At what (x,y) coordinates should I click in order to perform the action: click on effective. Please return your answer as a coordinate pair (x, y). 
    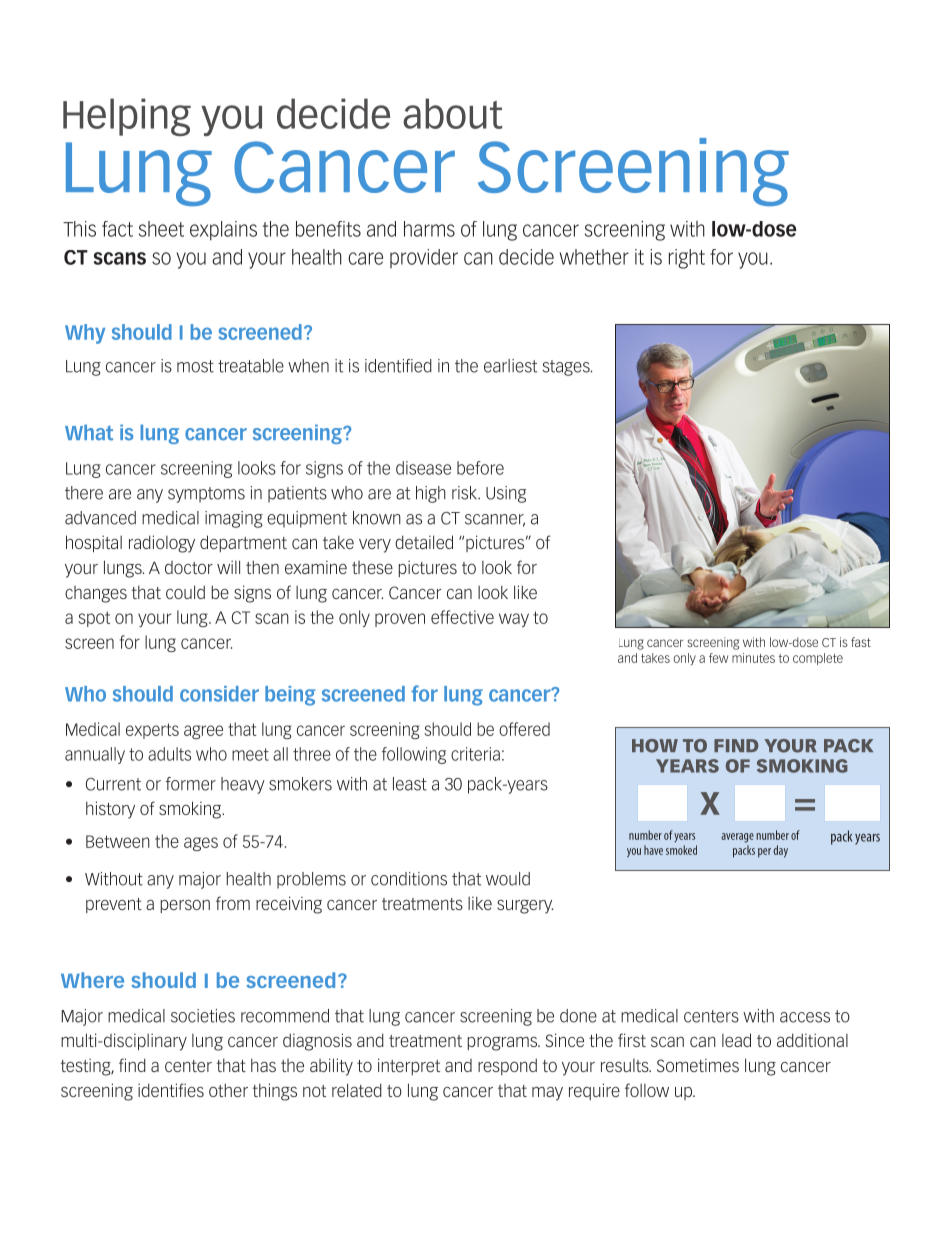
    Looking at the image, I should click on (462, 617).
